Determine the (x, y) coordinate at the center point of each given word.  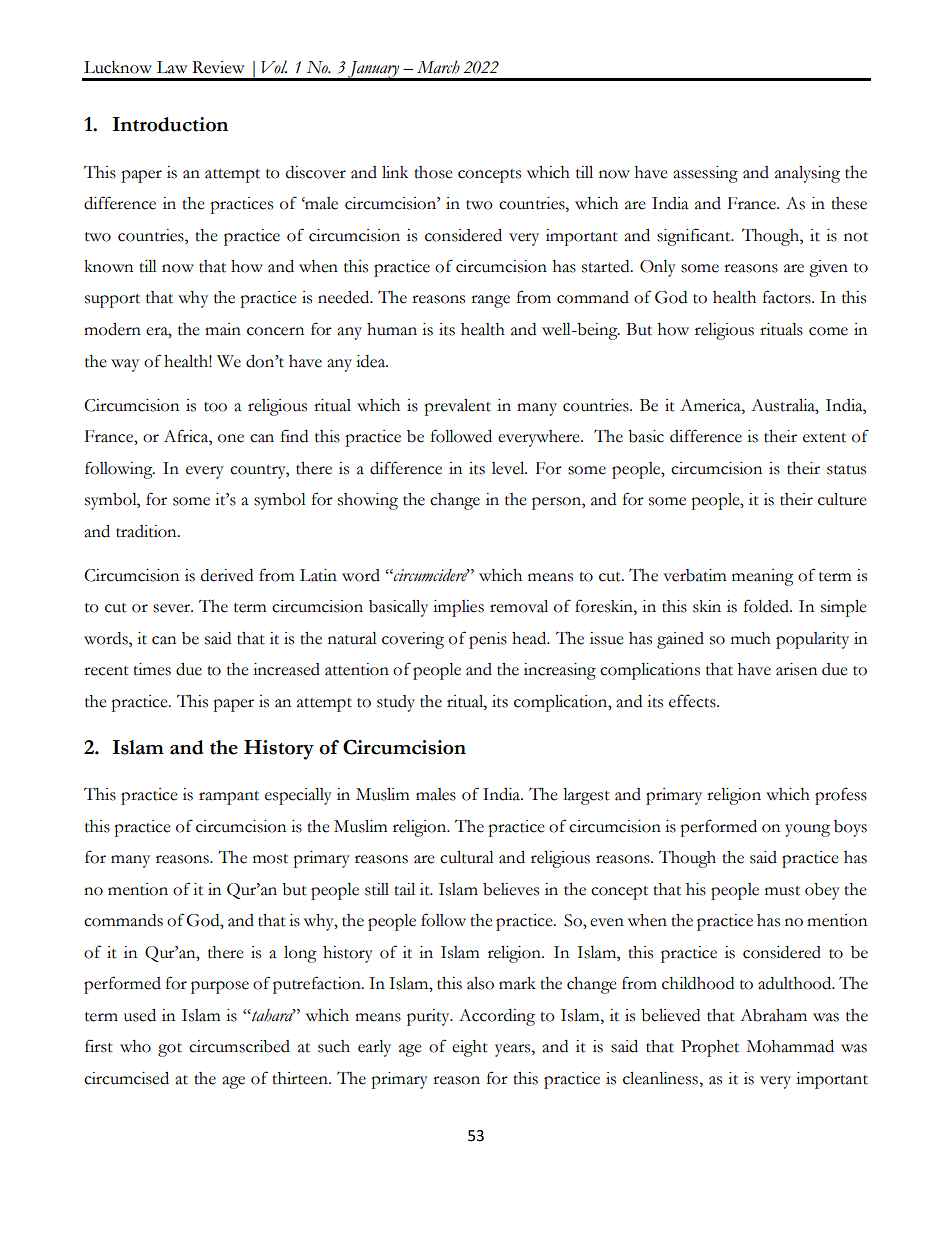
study (396, 703)
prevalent (457, 407)
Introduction (170, 124)
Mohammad (790, 1046)
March (438, 67)
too (215, 407)
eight (470, 1048)
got (170, 1050)
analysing (807, 174)
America (711, 405)
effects (693, 701)
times (152, 669)
